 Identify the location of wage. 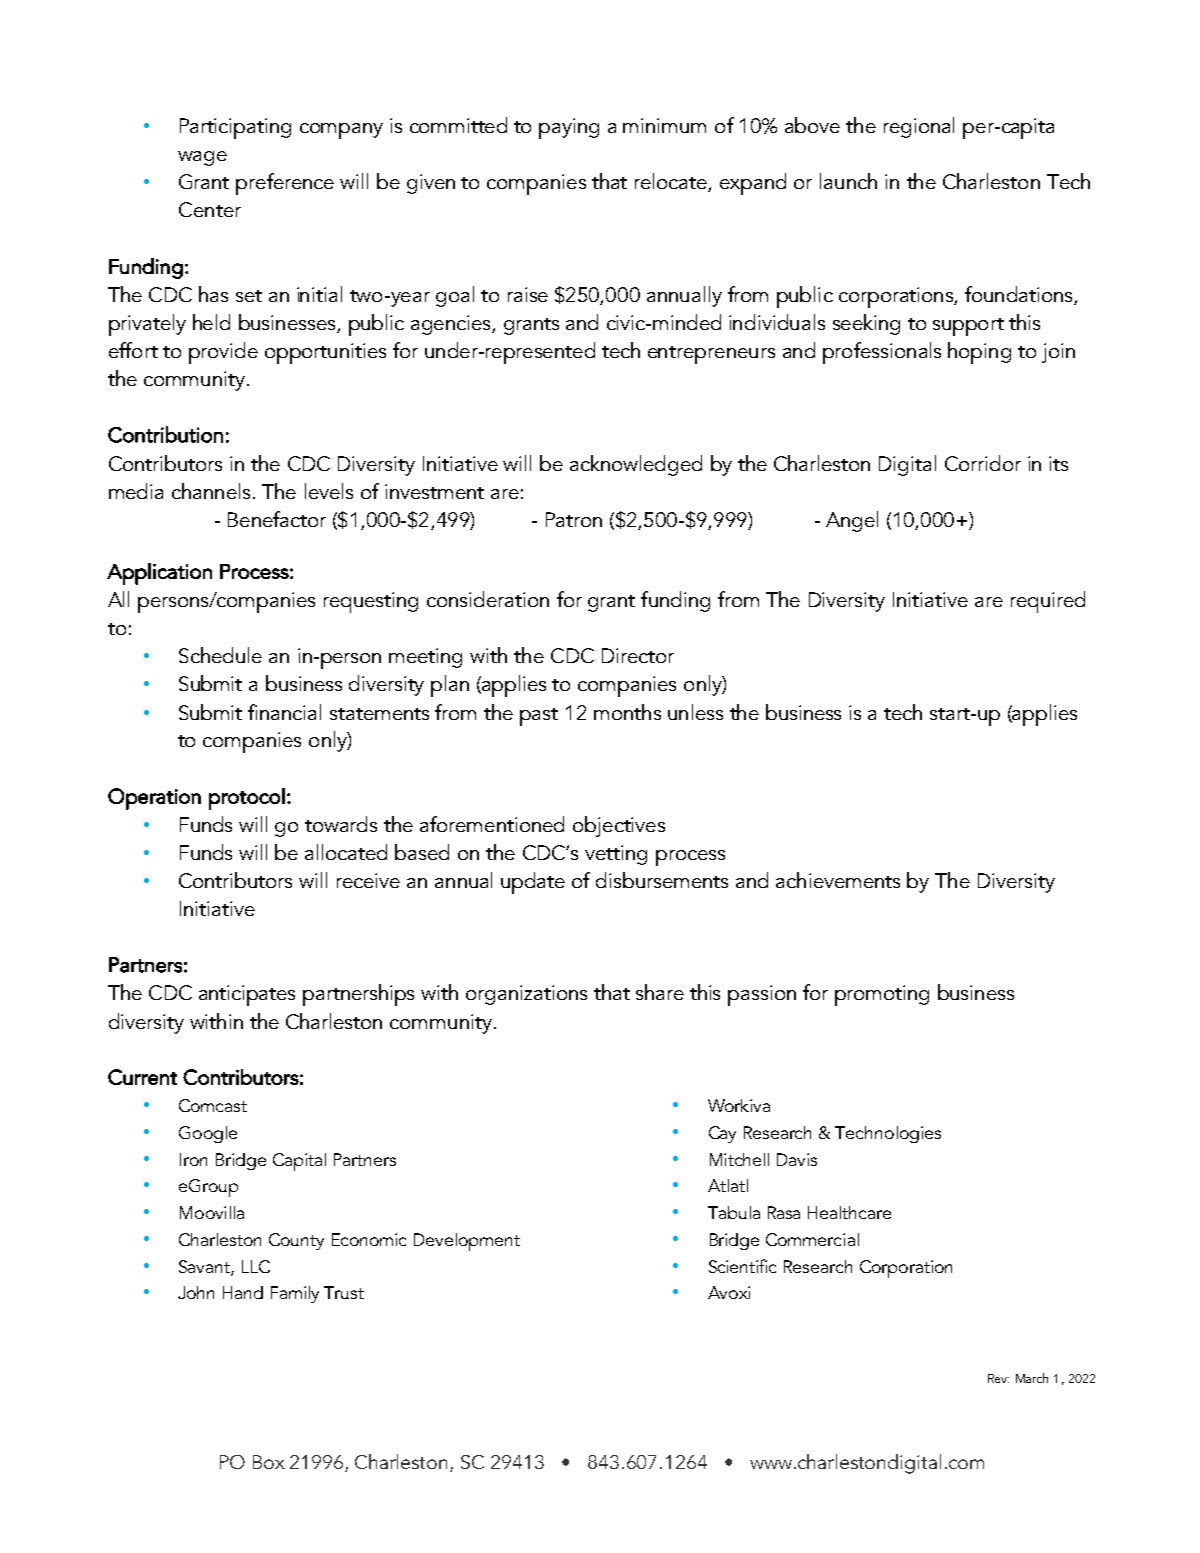
(202, 158).
